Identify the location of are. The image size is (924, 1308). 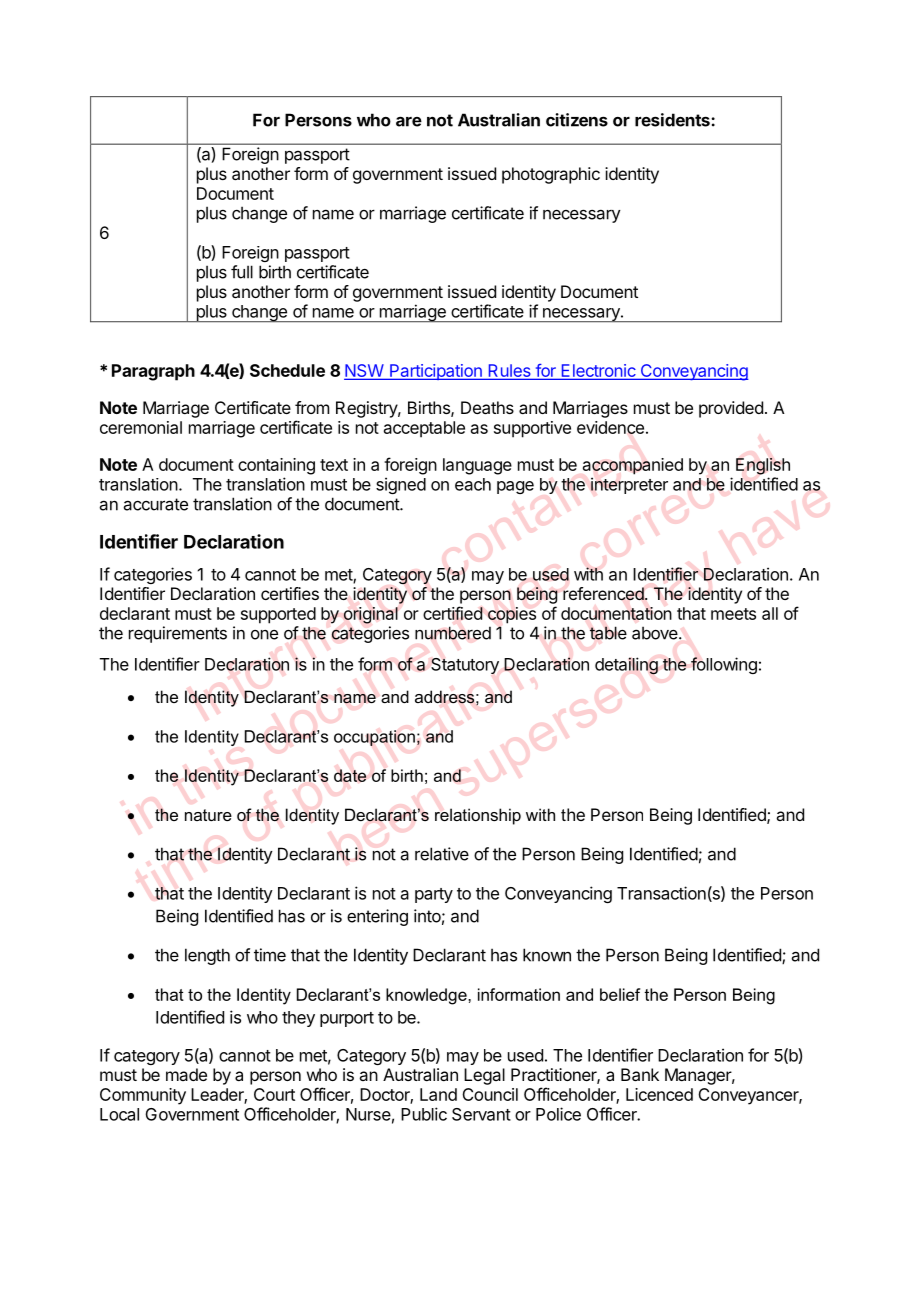
(409, 121).
